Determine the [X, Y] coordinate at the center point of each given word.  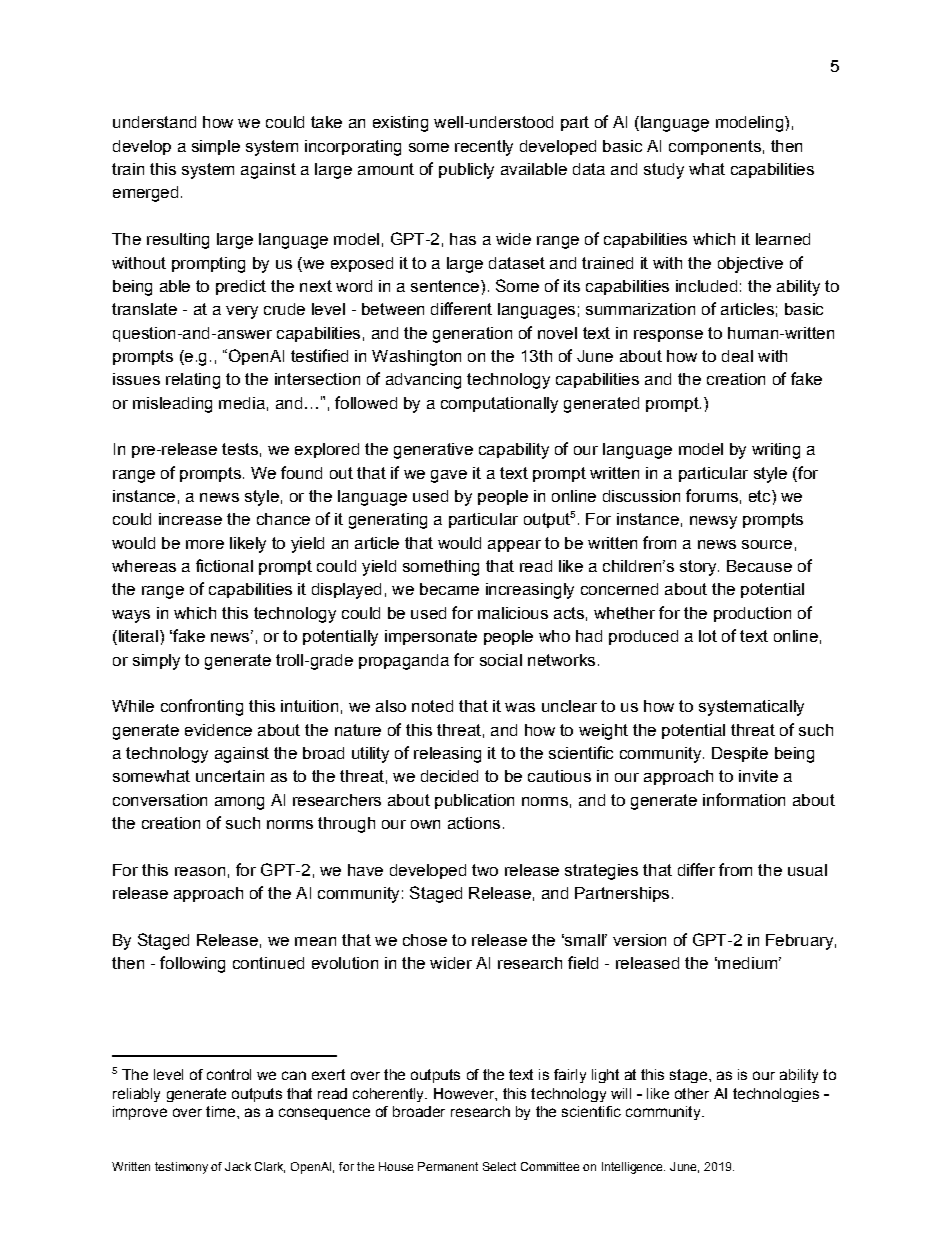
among [239, 803]
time [220, 1111]
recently [484, 148]
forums [712, 495]
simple [216, 147]
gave [449, 476]
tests [240, 449]
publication [474, 801]
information [744, 799]
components [715, 147]
